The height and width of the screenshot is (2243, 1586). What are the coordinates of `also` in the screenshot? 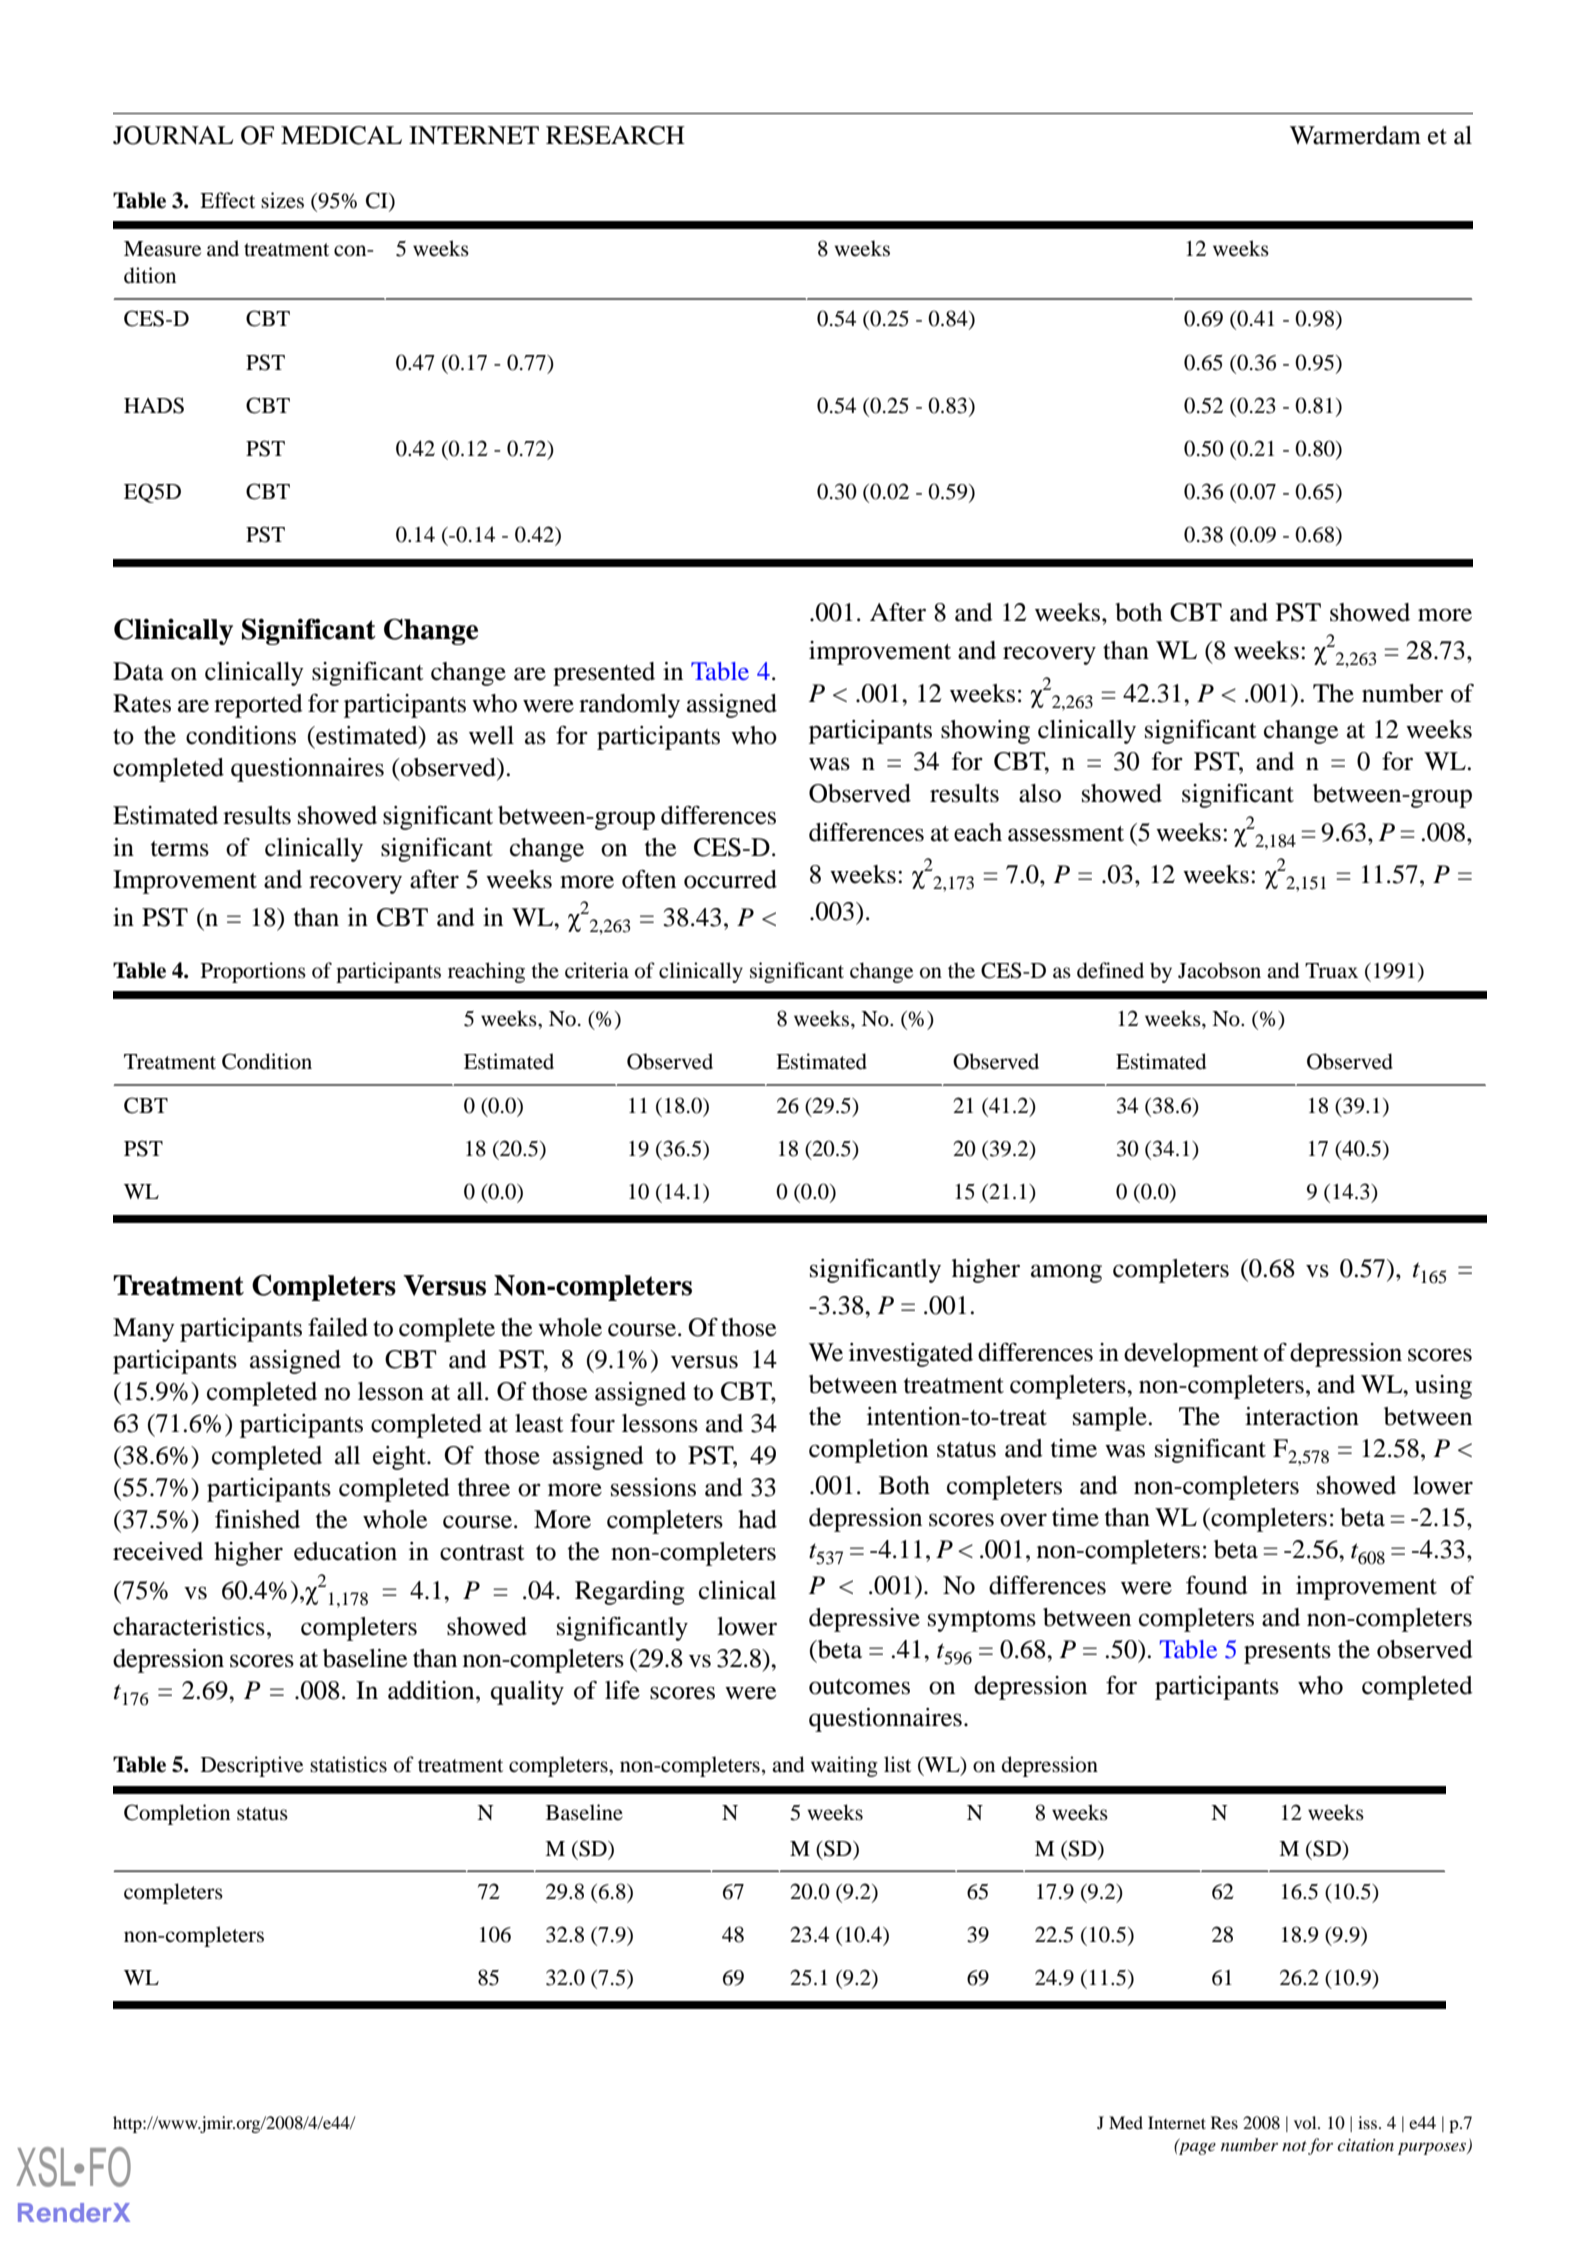 It's located at (1040, 793).
